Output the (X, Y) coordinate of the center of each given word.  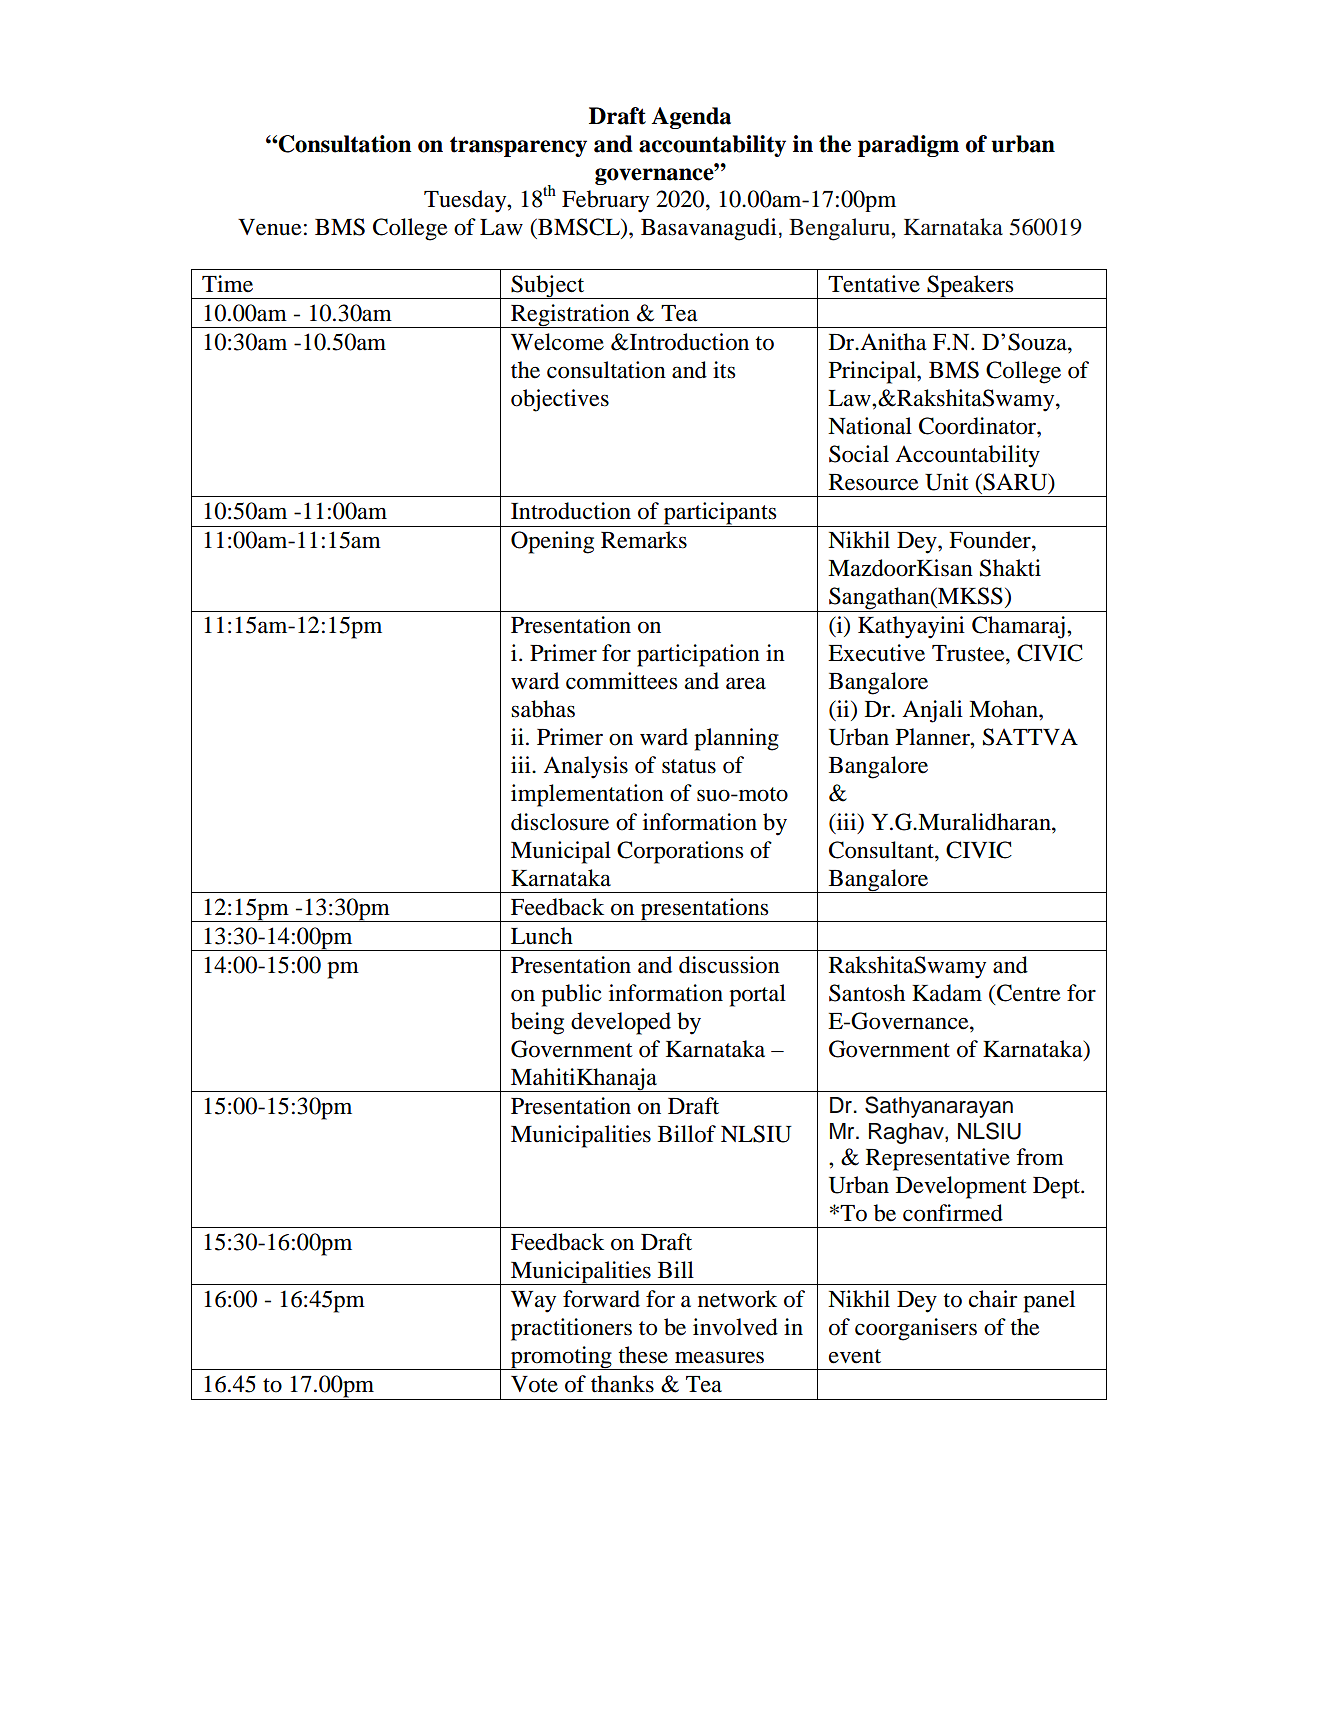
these (643, 1355)
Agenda (691, 118)
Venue (270, 227)
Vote (534, 1384)
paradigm (908, 146)
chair (993, 1299)
